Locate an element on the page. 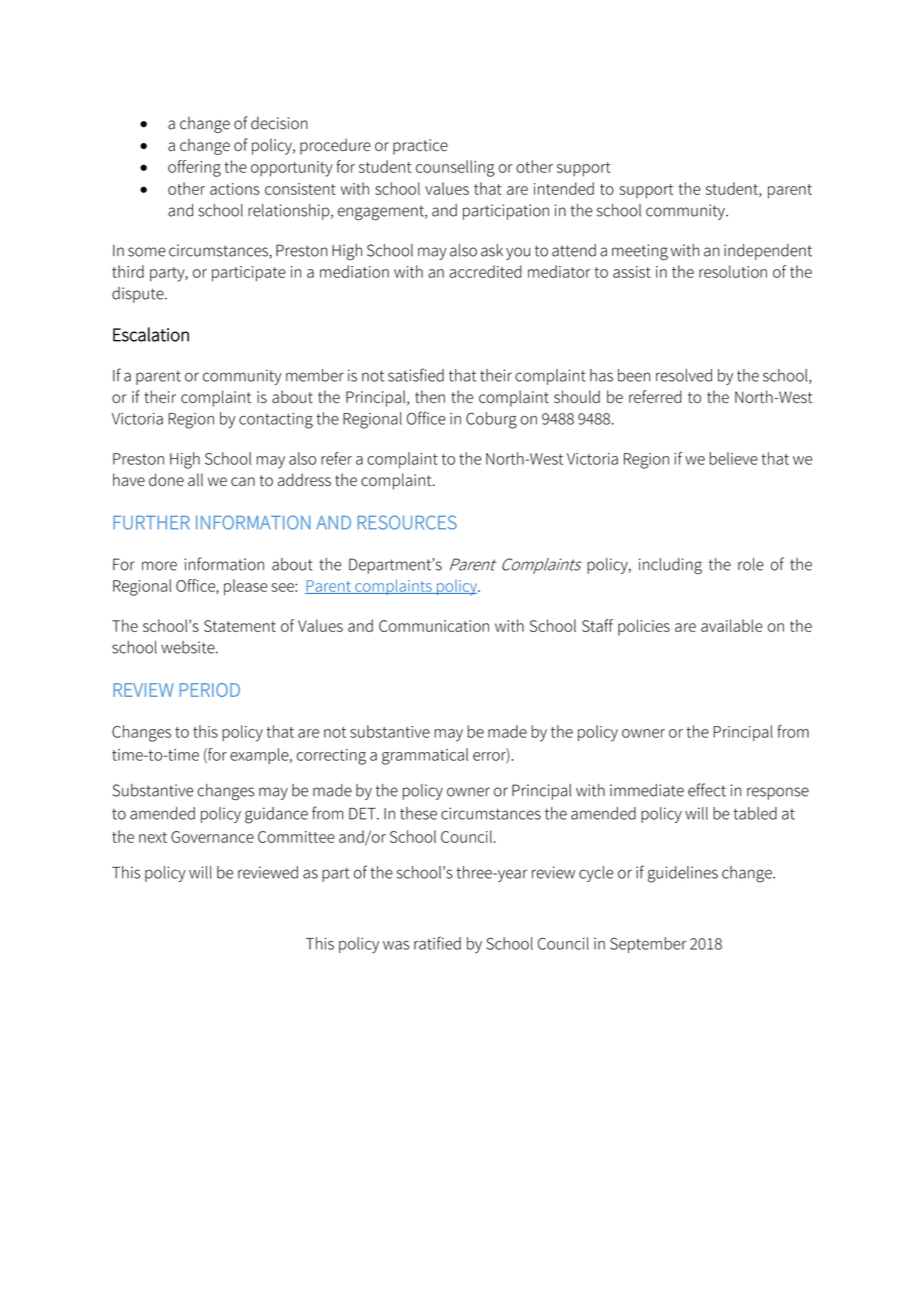 The height and width of the page is (1308, 924). guidance is located at coordinates (276, 815).
